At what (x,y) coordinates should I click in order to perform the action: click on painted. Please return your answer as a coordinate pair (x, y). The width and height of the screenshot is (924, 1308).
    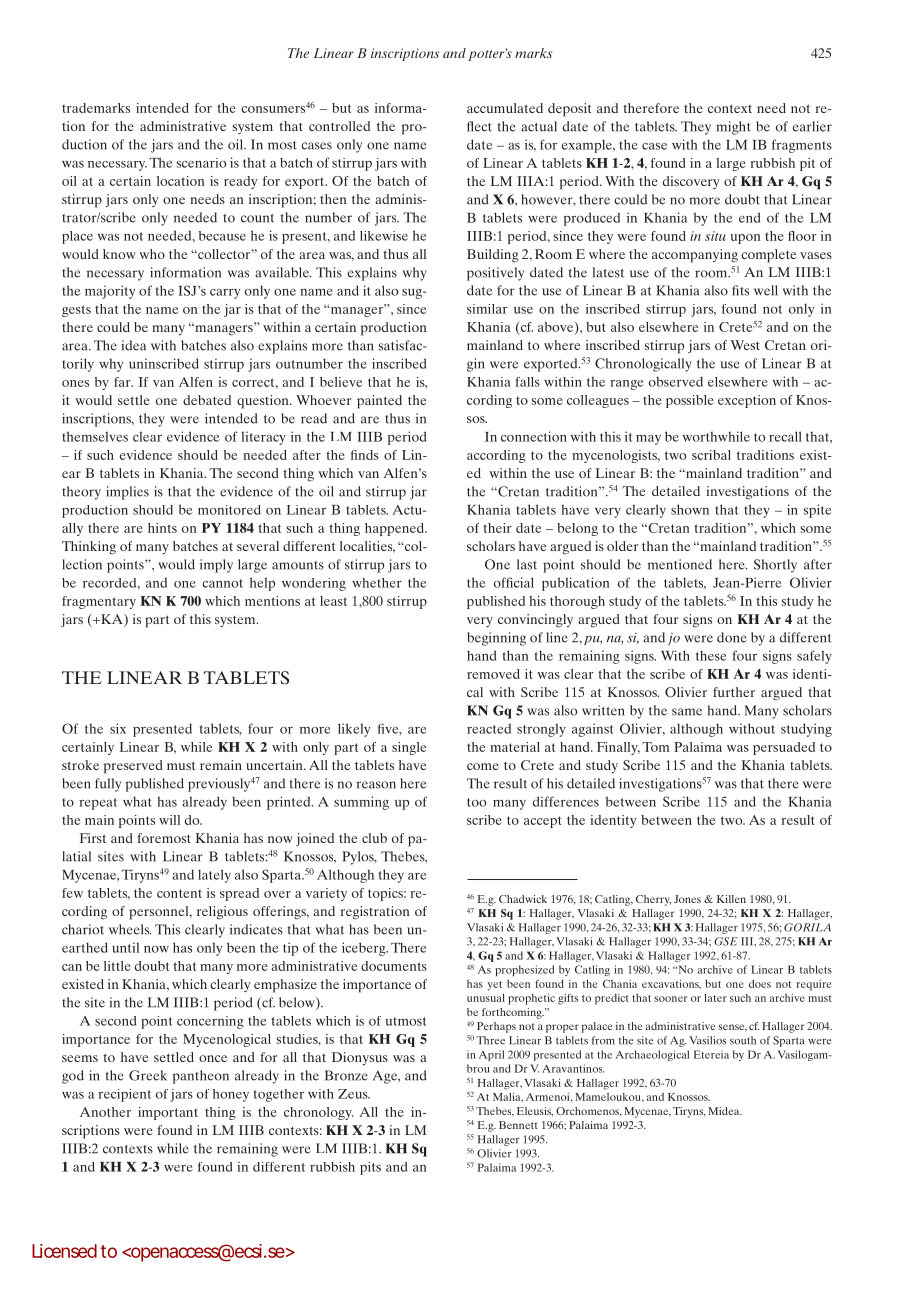
    Looking at the image, I should click on (379, 402).
